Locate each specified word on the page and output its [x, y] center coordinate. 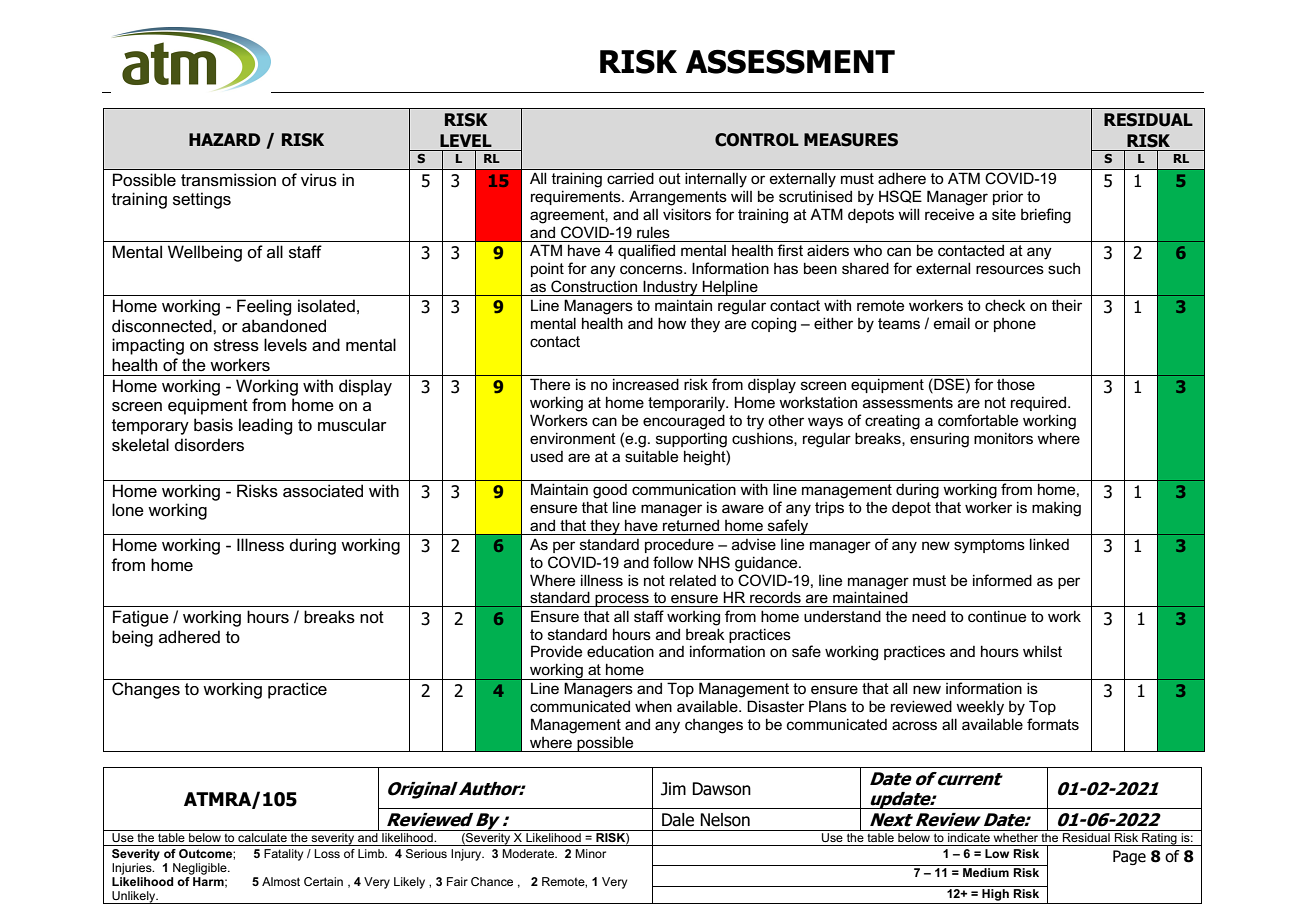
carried [630, 178]
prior [1008, 197]
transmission [228, 180]
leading [265, 426]
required [1040, 403]
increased [646, 384]
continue [997, 616]
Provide [556, 651]
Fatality [283, 855]
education [620, 651]
